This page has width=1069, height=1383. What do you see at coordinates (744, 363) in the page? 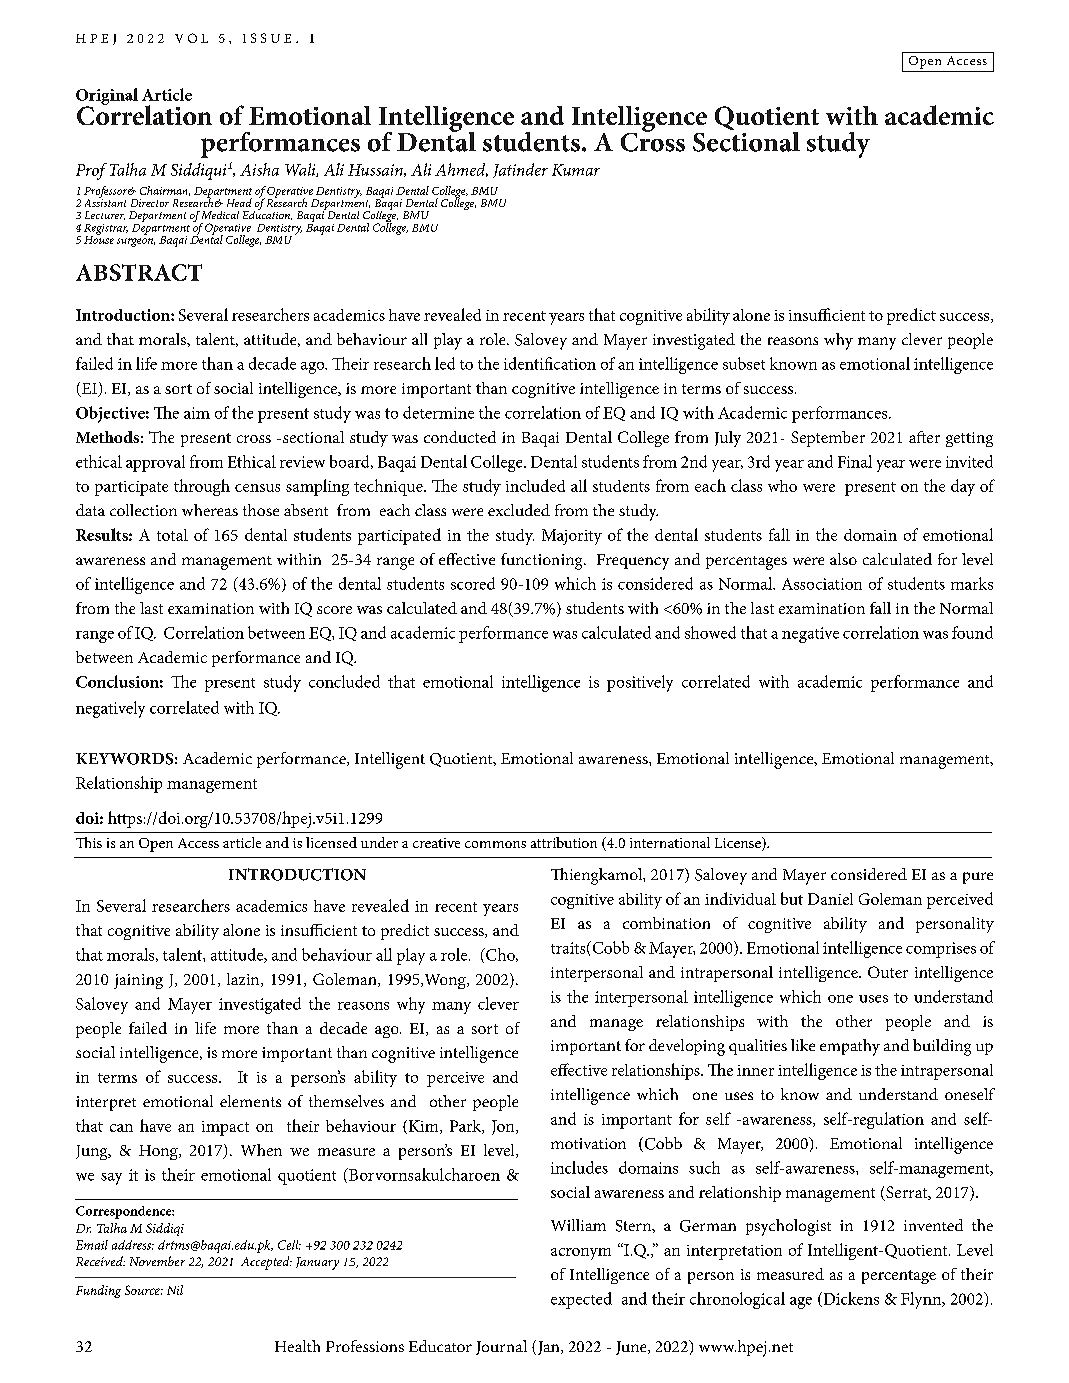
I see `subset` at bounding box center [744, 363].
